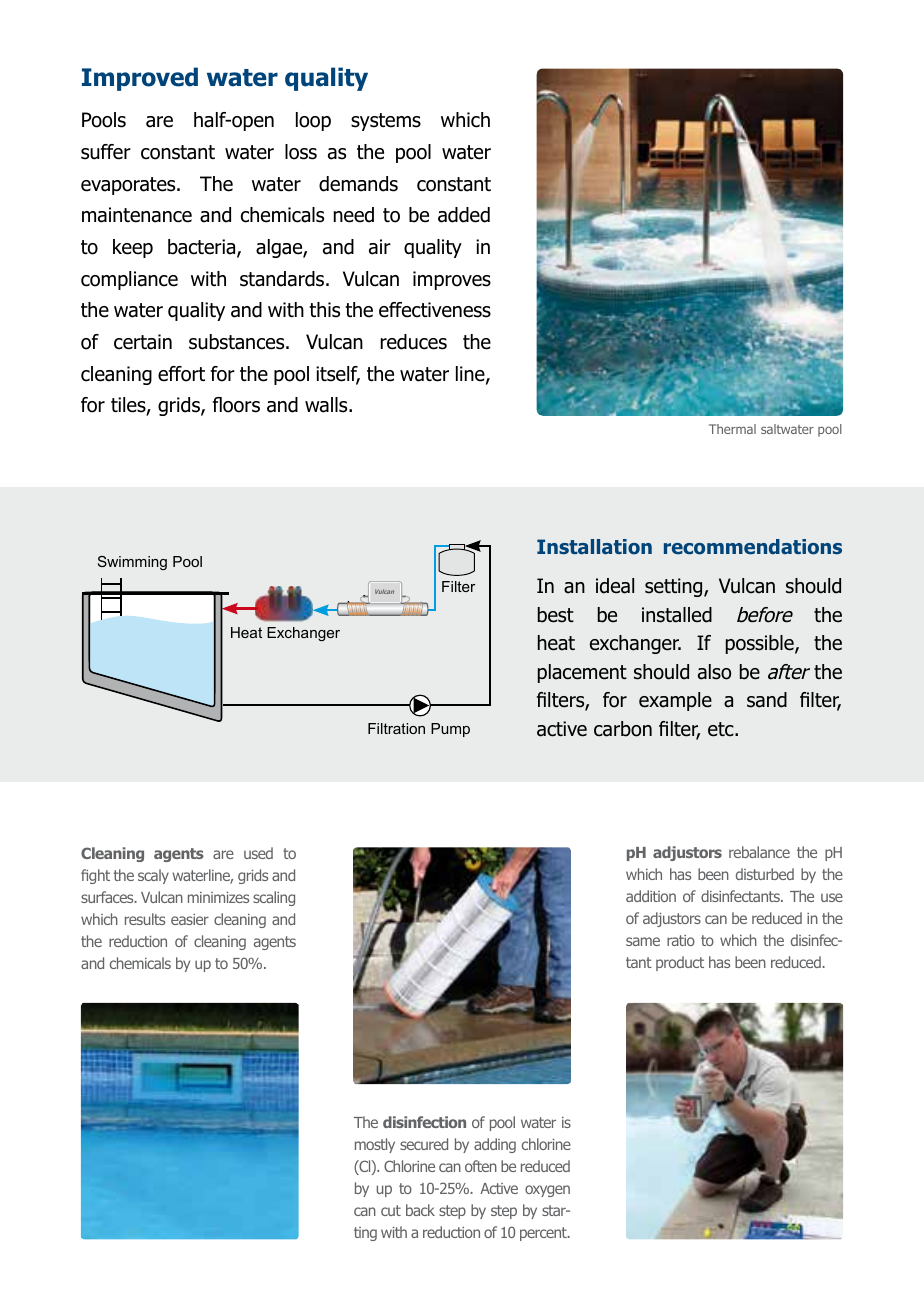 The image size is (924, 1308). I want to click on Improved, so click(140, 79).
